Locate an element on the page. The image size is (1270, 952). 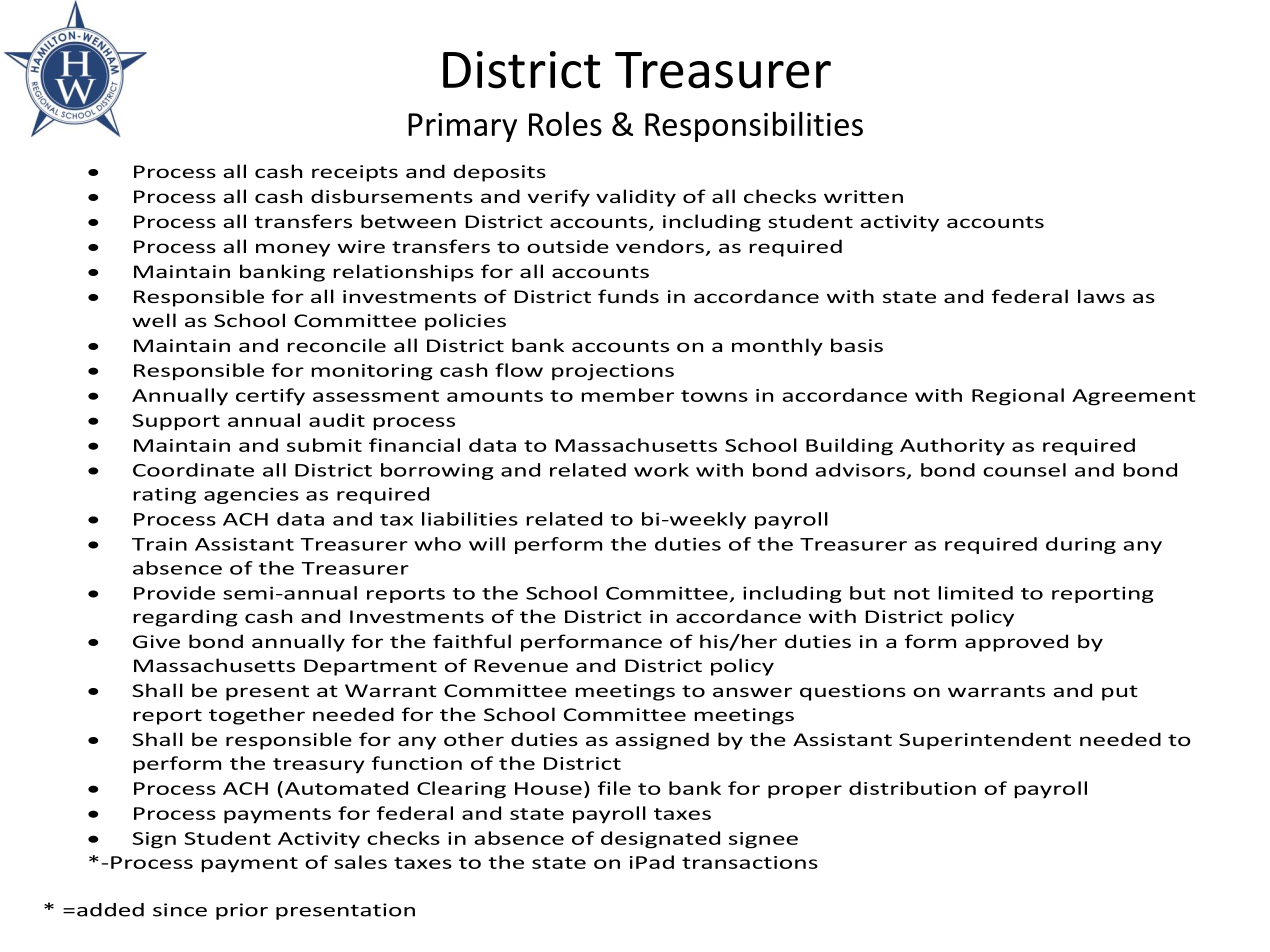
receipts is located at coordinates (355, 173).
